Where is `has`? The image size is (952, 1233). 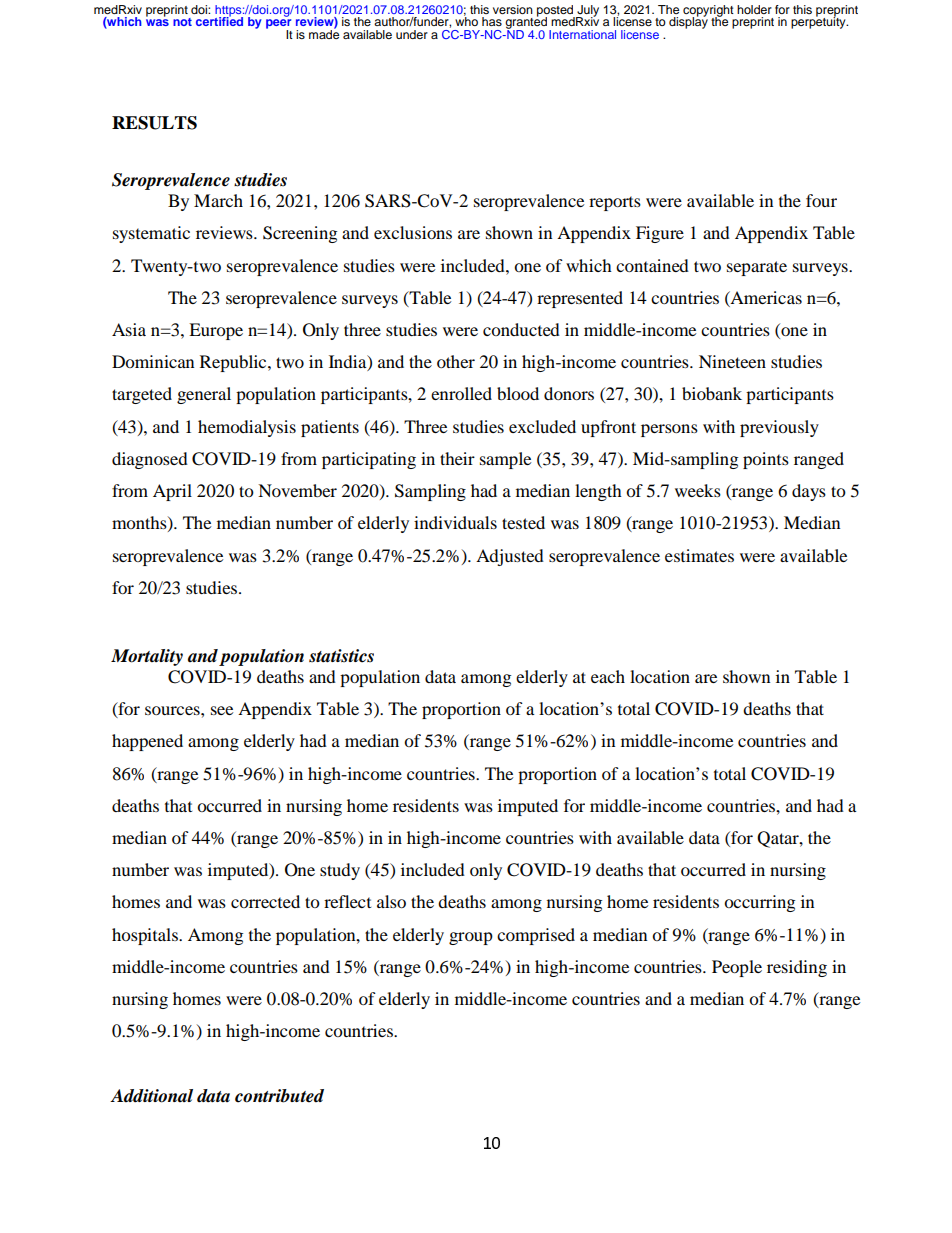 has is located at coordinates (492, 21).
